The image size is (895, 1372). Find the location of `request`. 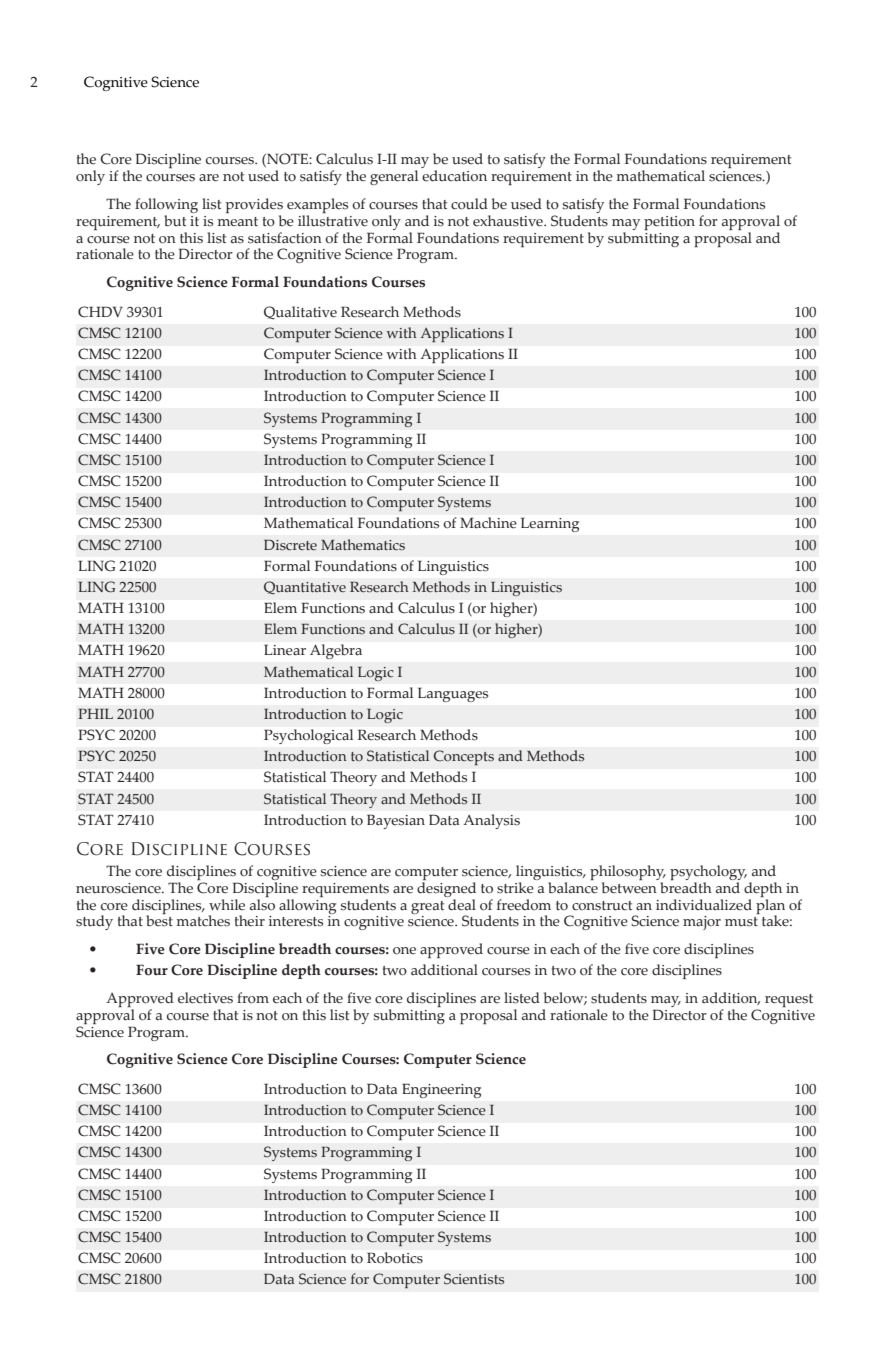

request is located at coordinates (789, 1000).
